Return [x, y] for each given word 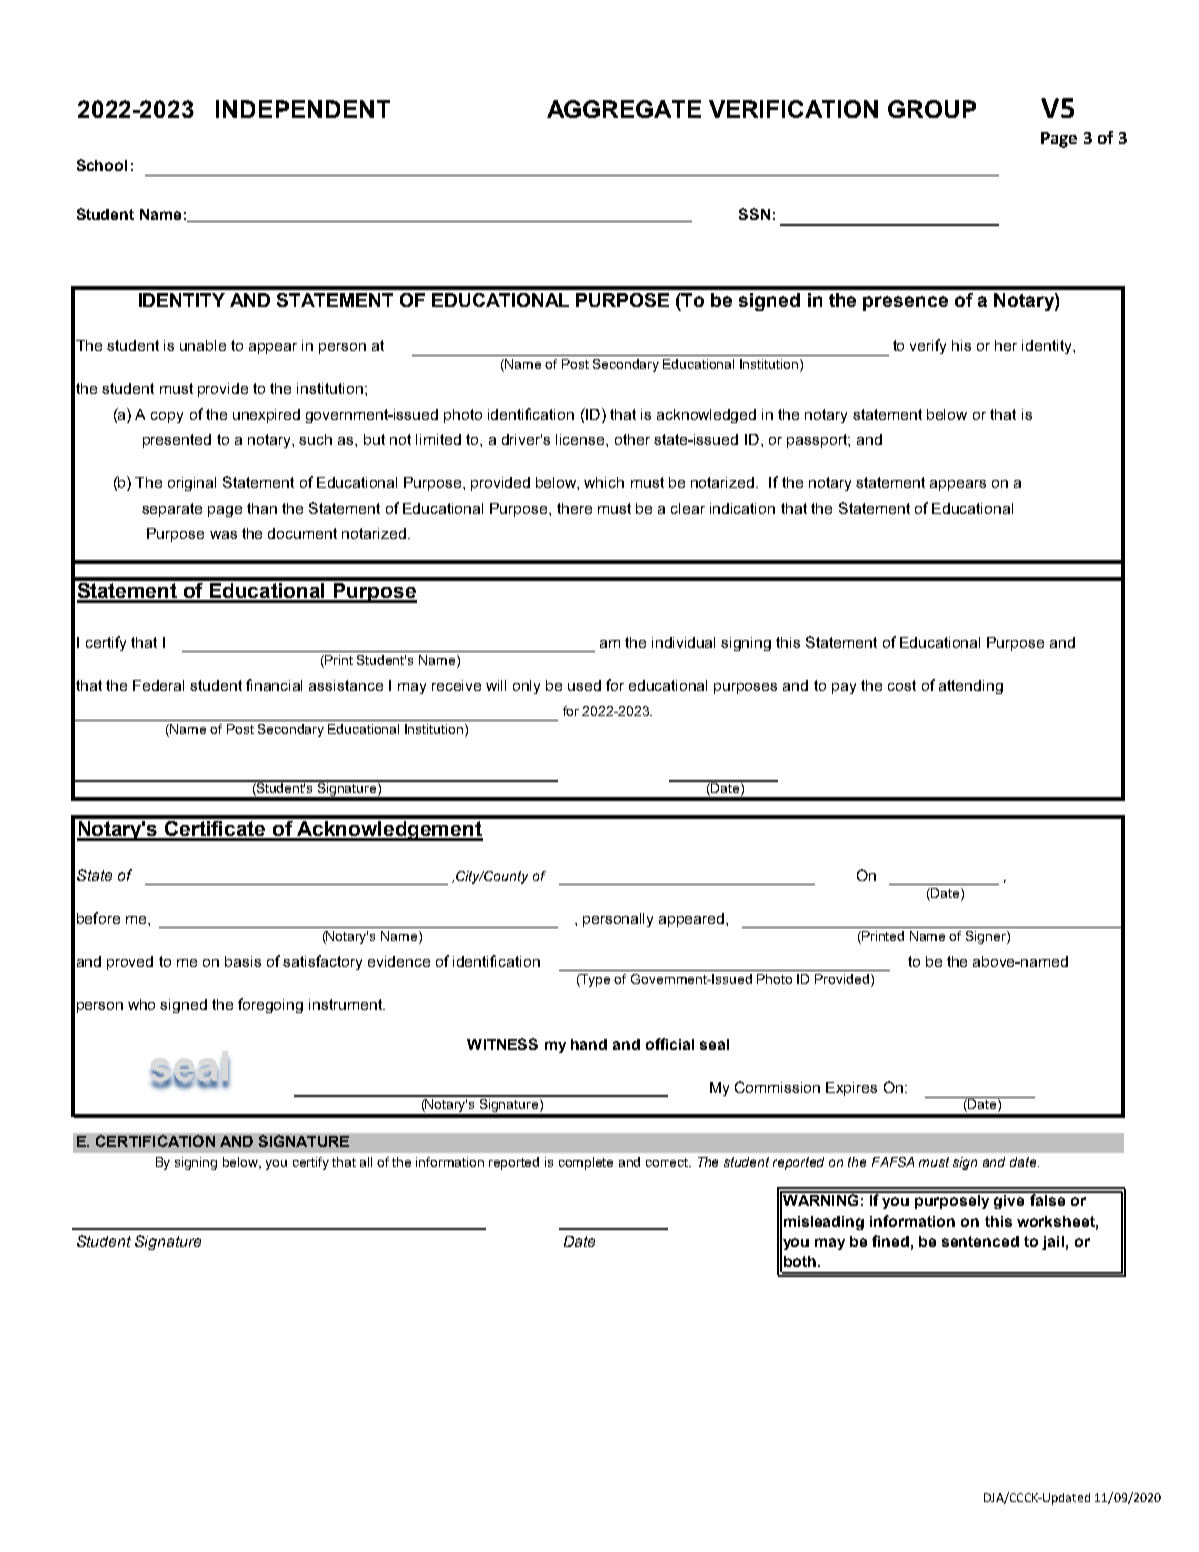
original [192, 484]
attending [971, 687]
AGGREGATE [624, 109]
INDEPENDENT [303, 109]
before [98, 918]
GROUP [932, 109]
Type [594, 980]
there [574, 508]
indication [742, 508]
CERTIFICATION [155, 1141]
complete [586, 1163]
